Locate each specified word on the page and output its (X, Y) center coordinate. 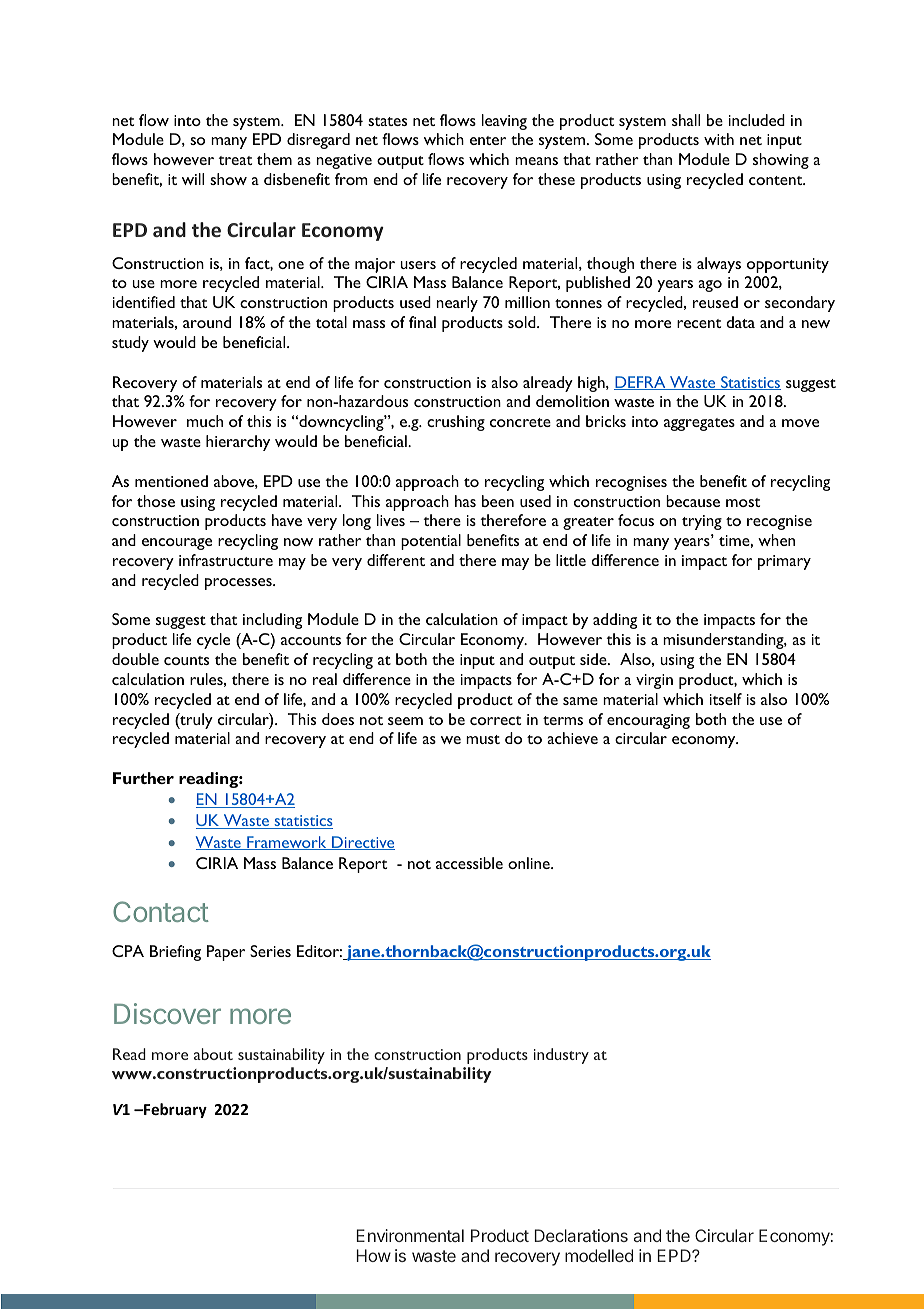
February (174, 1110)
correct (495, 720)
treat (235, 160)
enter (488, 140)
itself (726, 699)
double (135, 659)
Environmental (410, 1235)
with (719, 139)
